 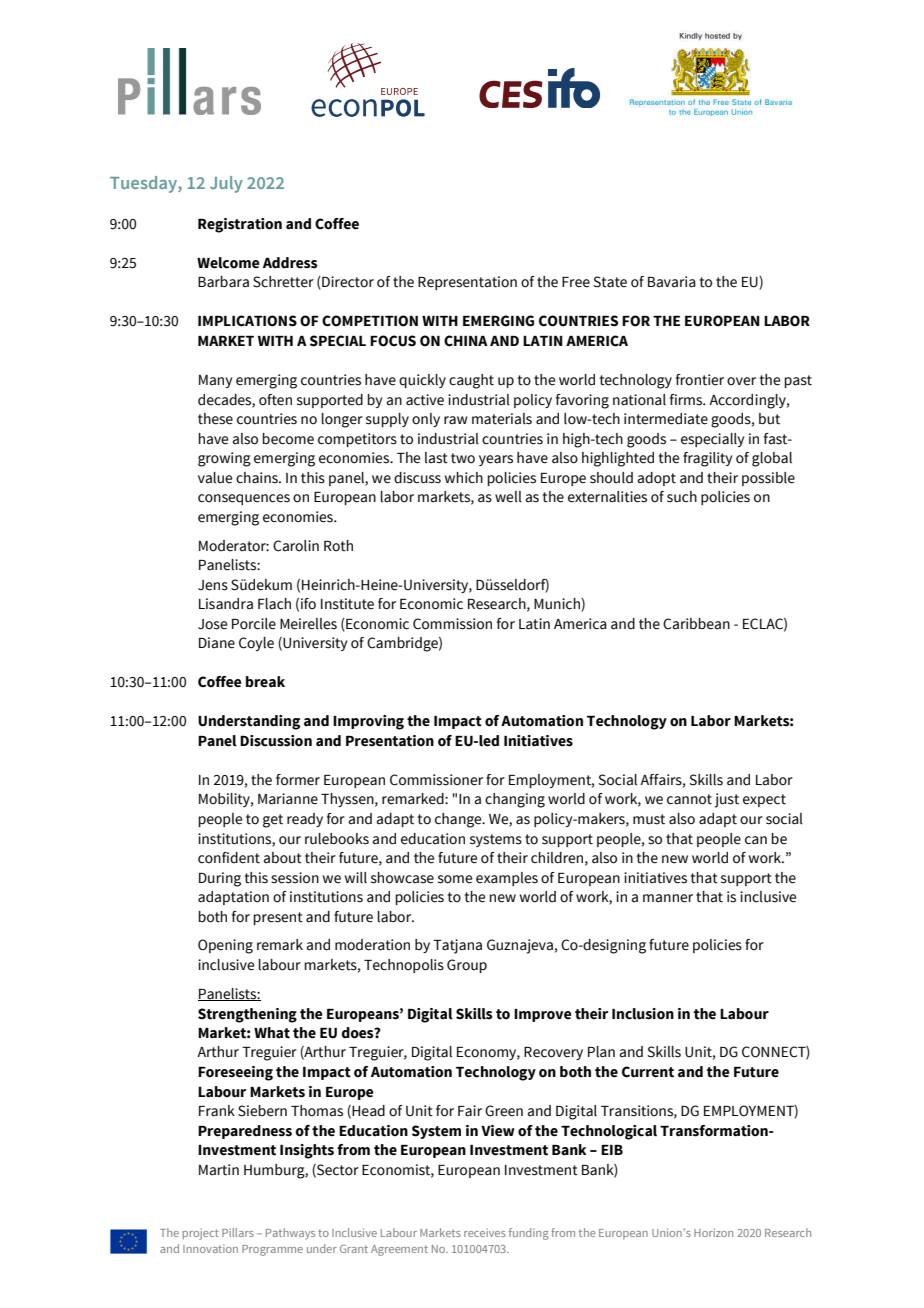 What do you see at coordinates (672, 282) in the page?
I see `Bavaria` at bounding box center [672, 282].
